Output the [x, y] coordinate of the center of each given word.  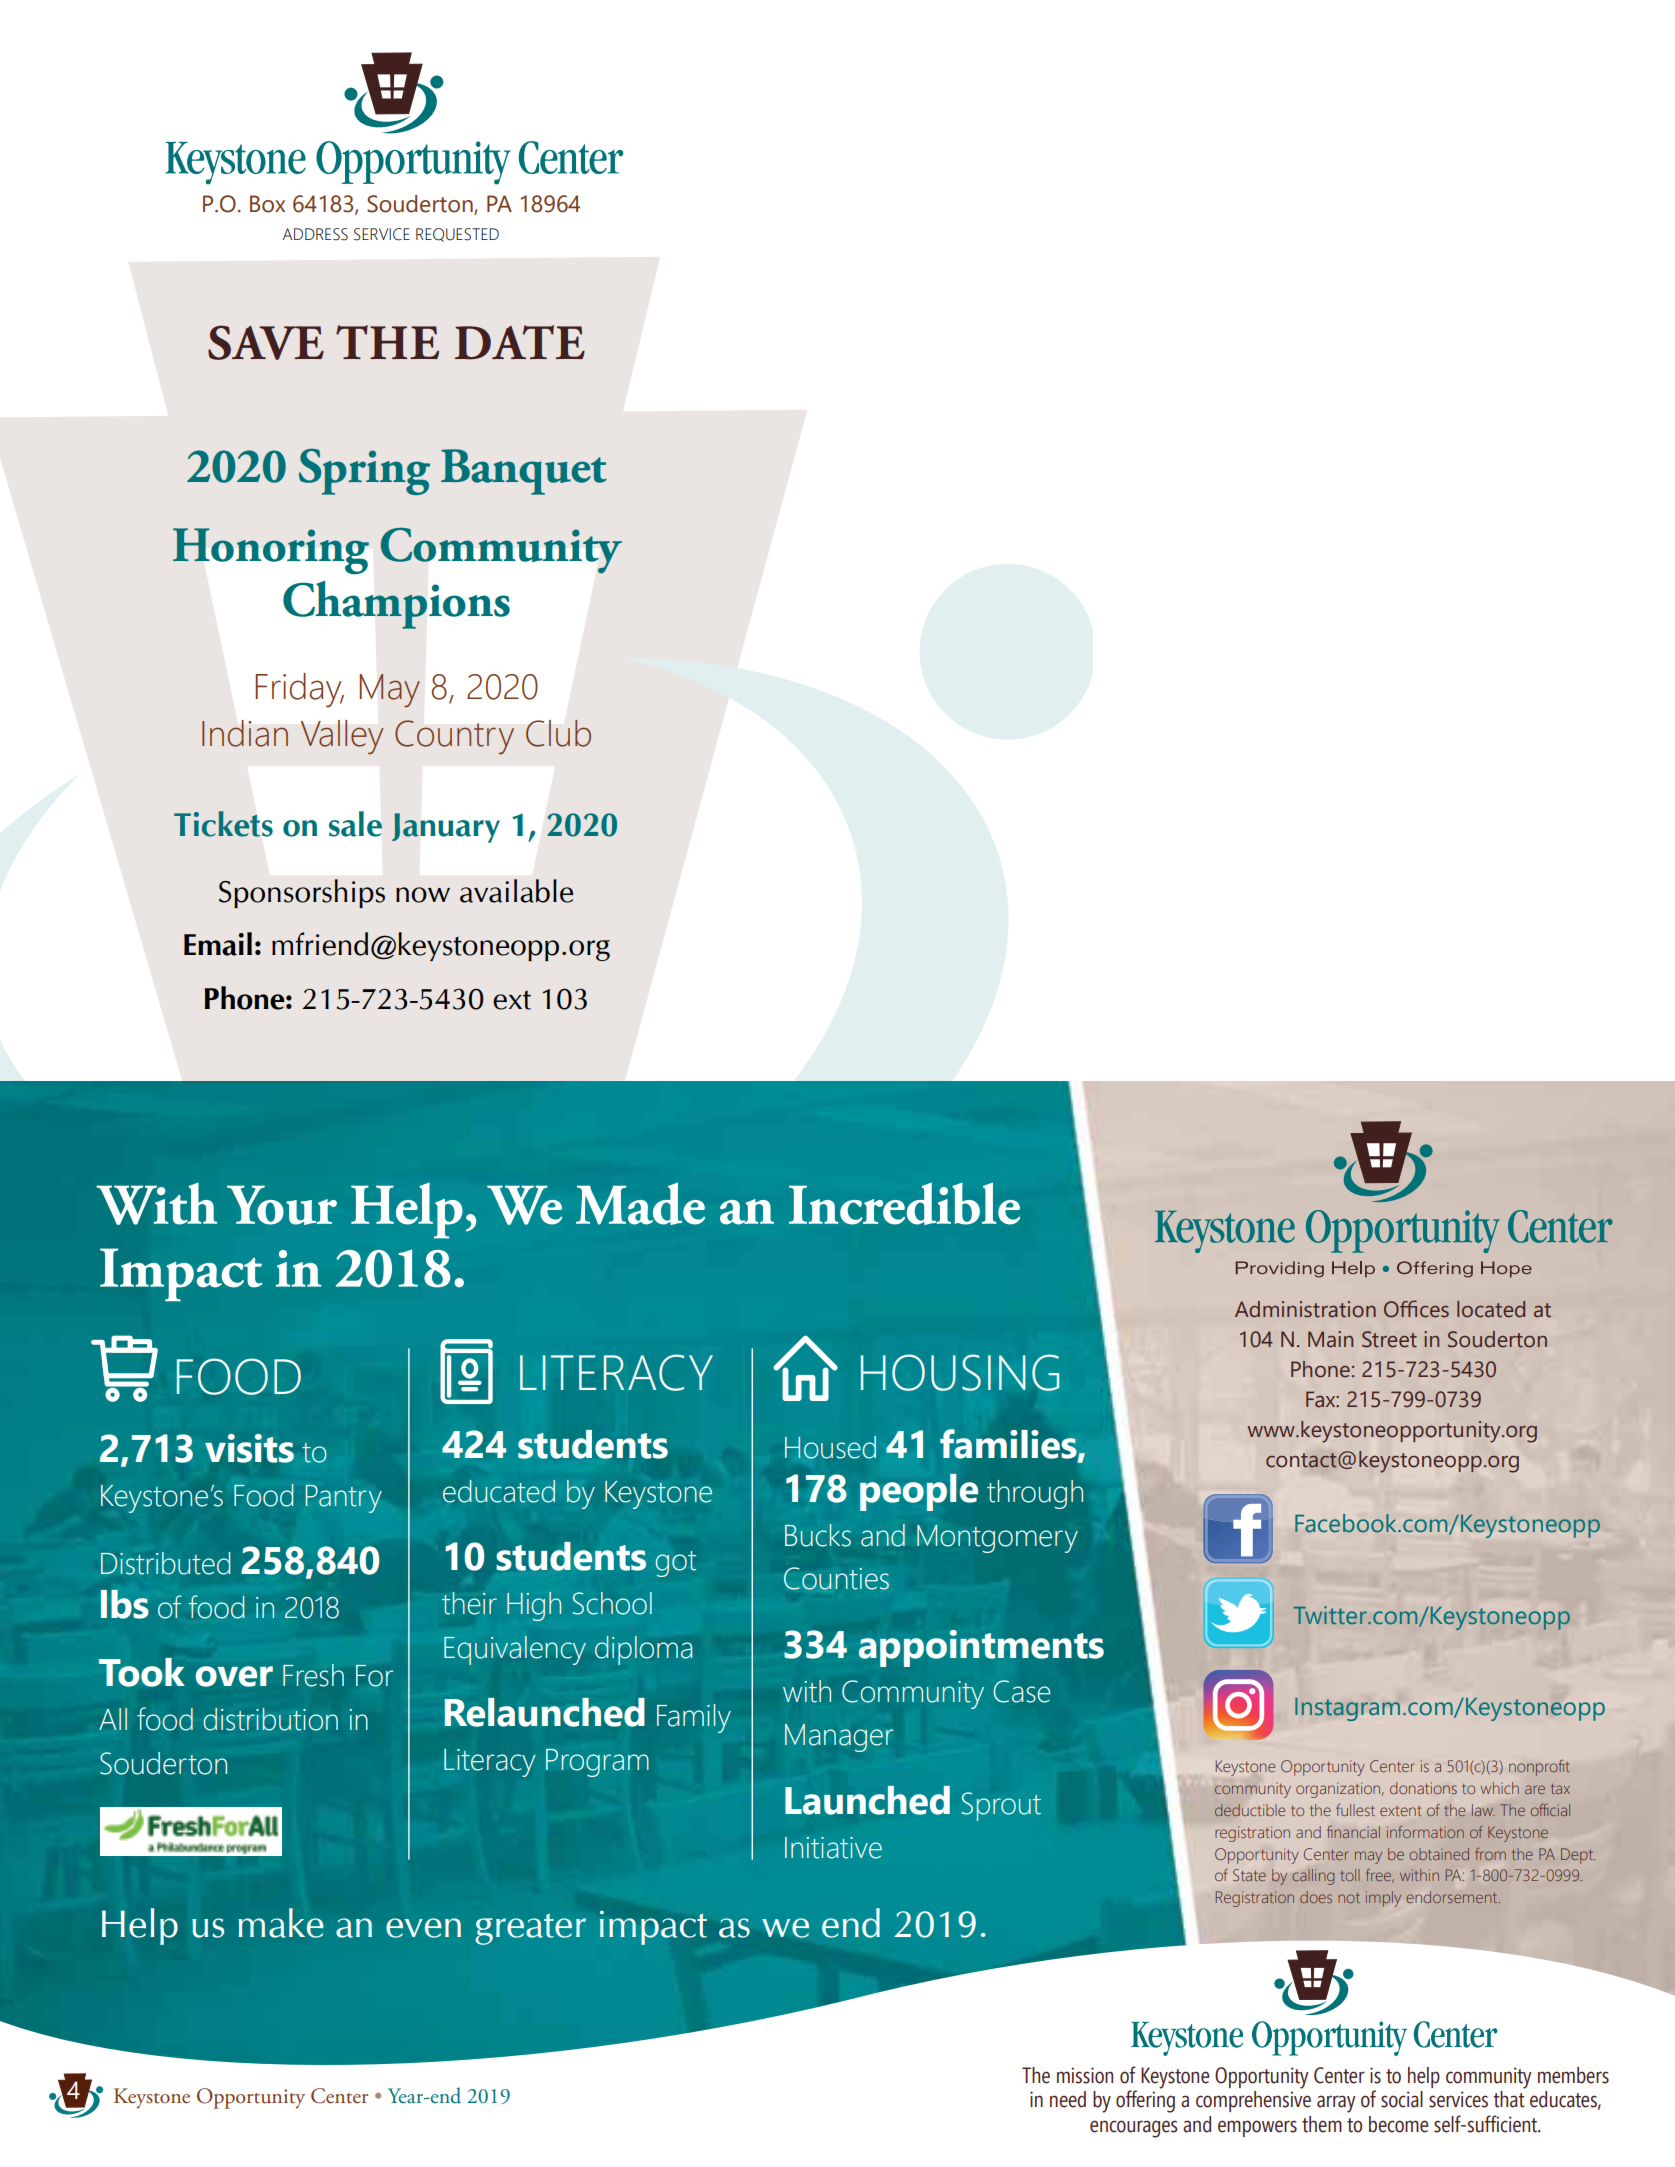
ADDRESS [315, 234]
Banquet [524, 472]
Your [282, 1205]
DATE [520, 342]
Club [558, 733]
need [1068, 2099]
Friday [299, 690]
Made [640, 1203]
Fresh [313, 1675]
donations [1423, 1788]
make [281, 1923]
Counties [836, 1578]
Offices [1416, 1309]
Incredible [904, 1203]
